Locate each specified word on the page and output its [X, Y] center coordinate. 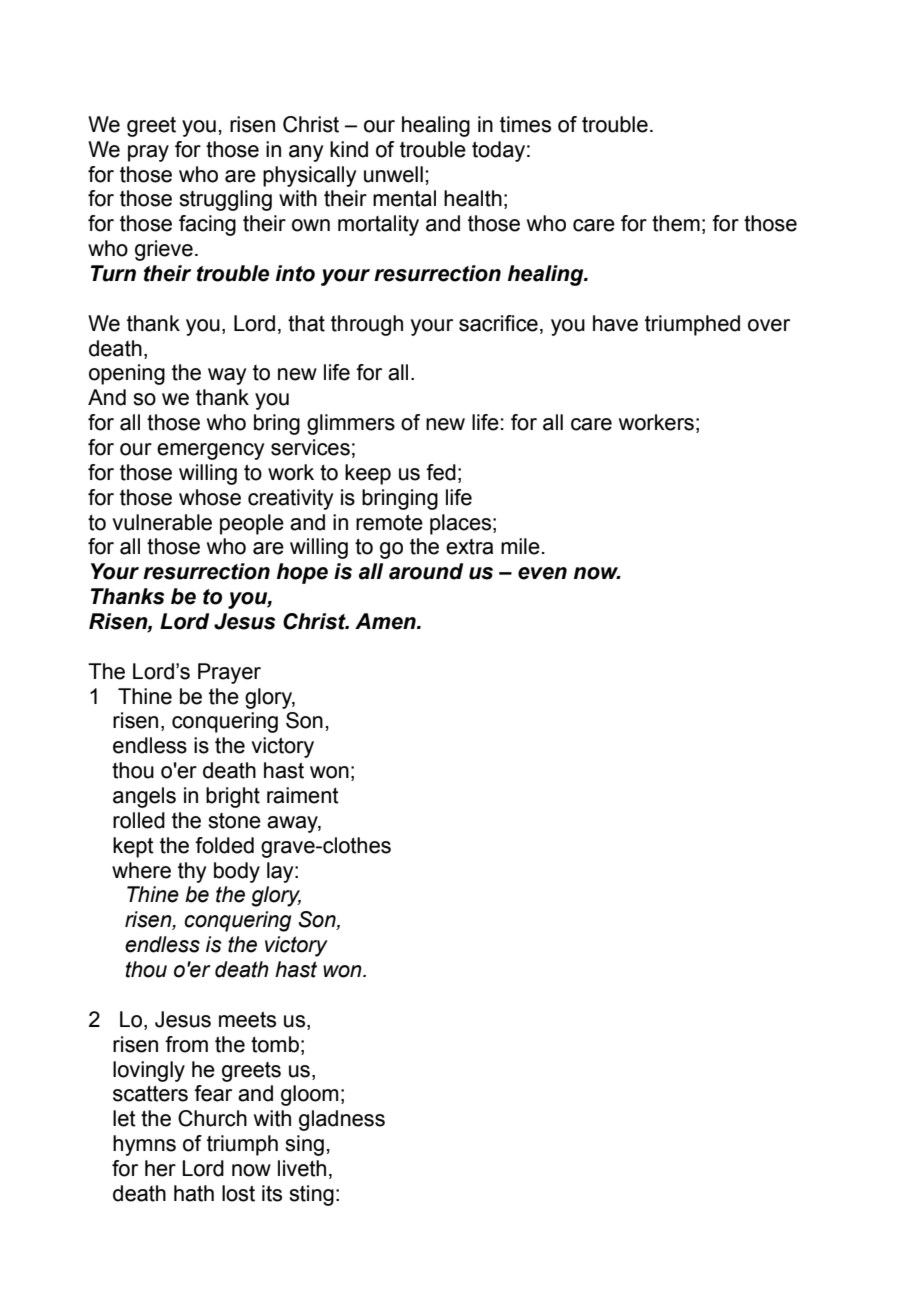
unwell [393, 174]
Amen [386, 621]
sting [311, 1195]
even [542, 573]
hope [302, 573]
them [676, 223]
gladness [342, 1120]
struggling [225, 200]
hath [194, 1193]
